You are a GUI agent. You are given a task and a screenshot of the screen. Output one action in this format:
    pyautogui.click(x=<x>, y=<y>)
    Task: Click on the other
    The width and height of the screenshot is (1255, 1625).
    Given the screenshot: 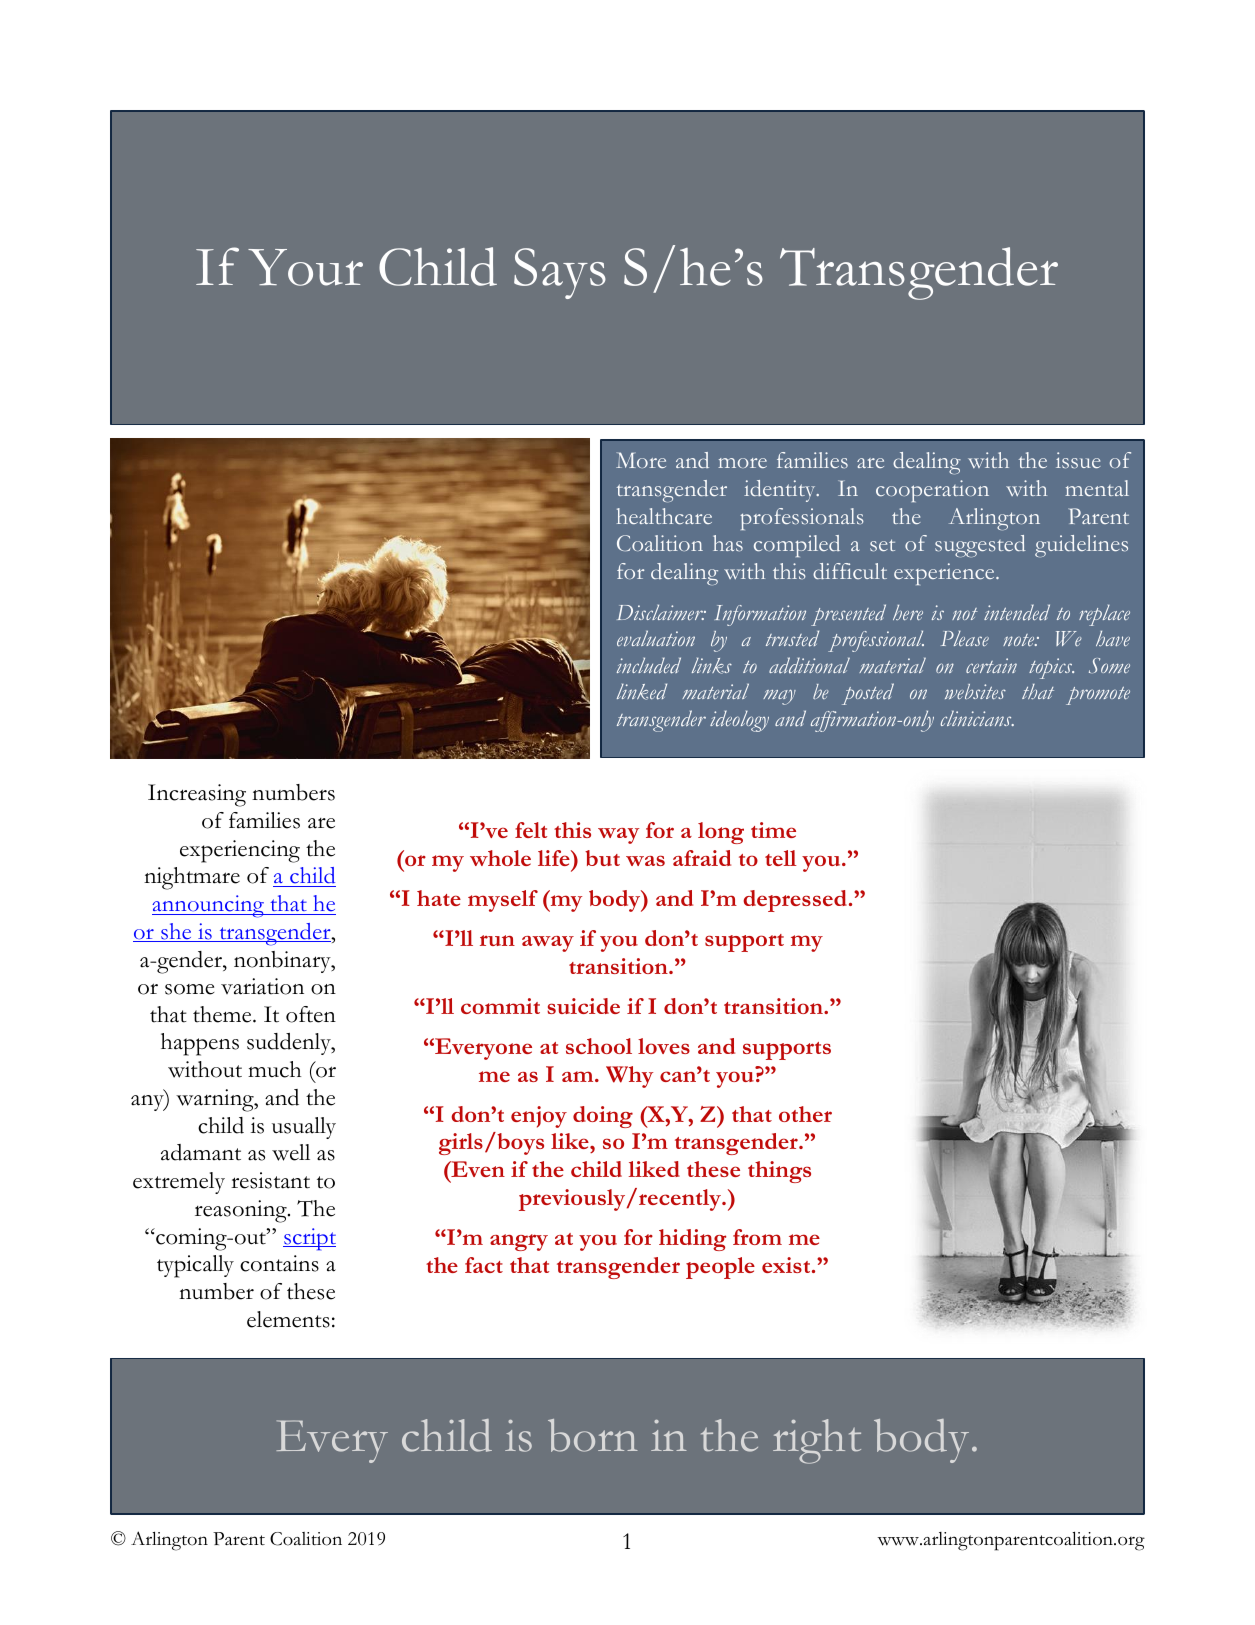 What is the action you would take?
    pyautogui.click(x=805, y=1114)
